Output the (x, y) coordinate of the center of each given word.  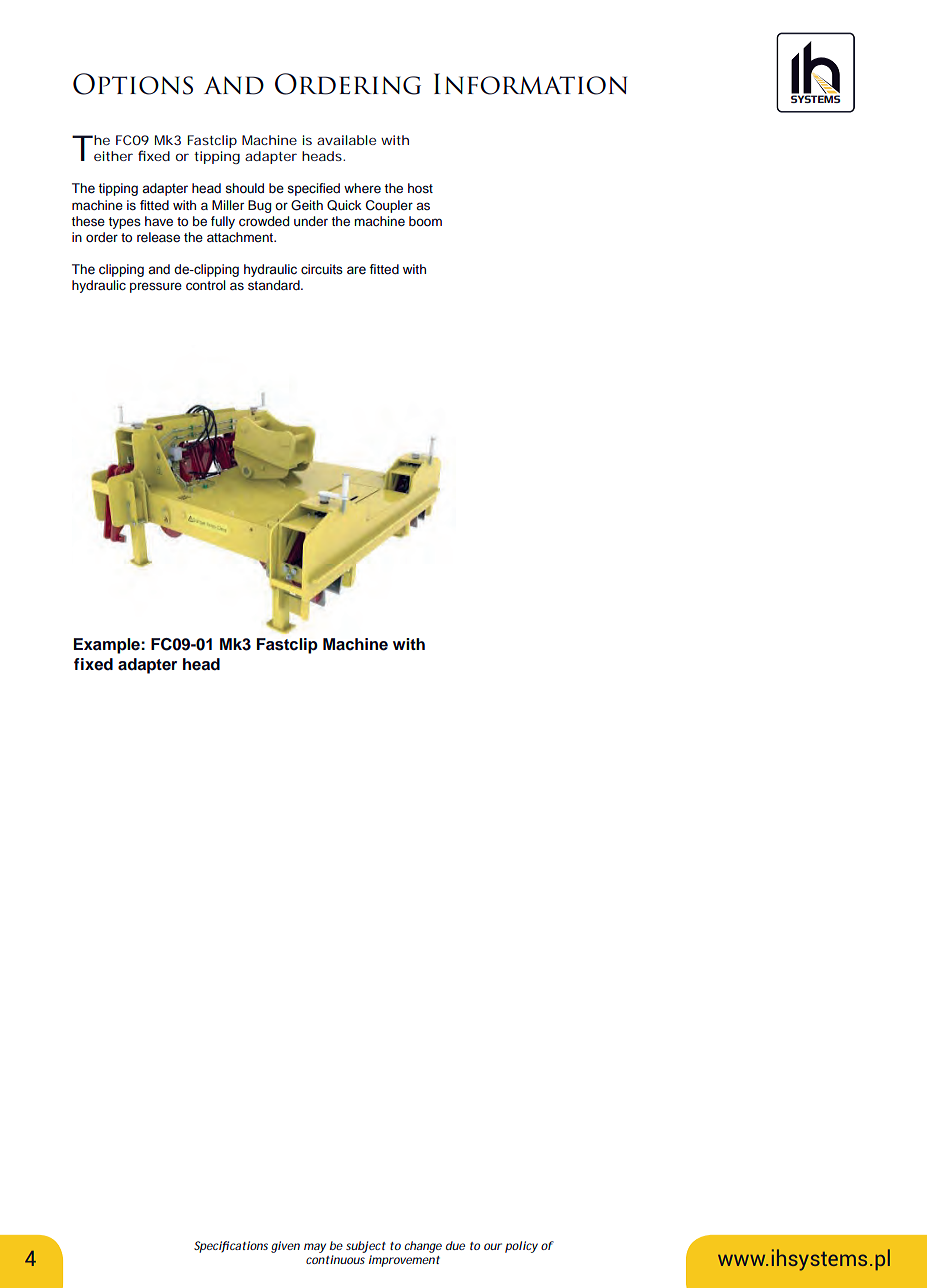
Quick (344, 205)
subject (366, 1247)
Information (530, 84)
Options (133, 84)
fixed (93, 664)
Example (108, 646)
